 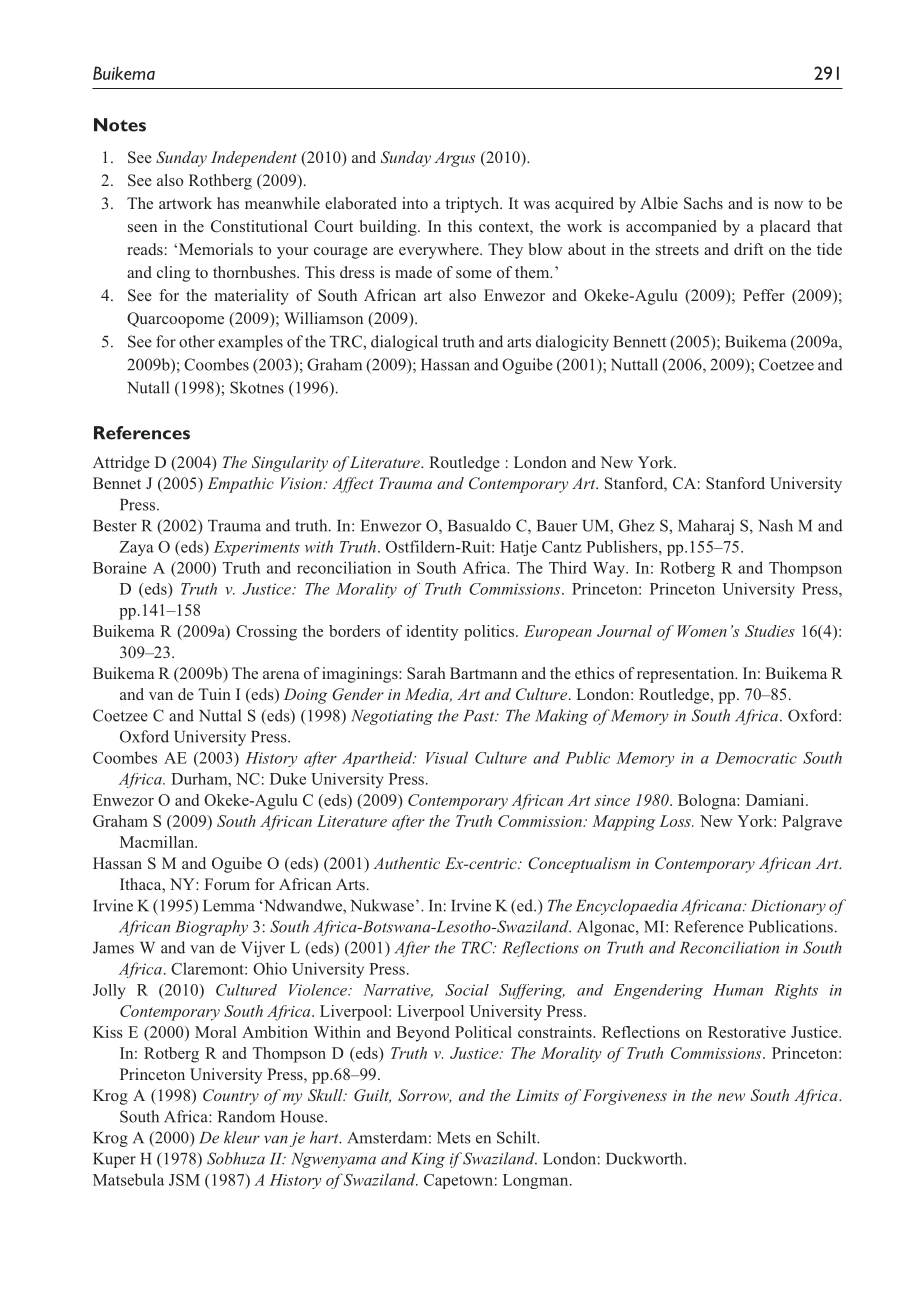 What do you see at coordinates (455, 159) in the screenshot?
I see `Argus` at bounding box center [455, 159].
